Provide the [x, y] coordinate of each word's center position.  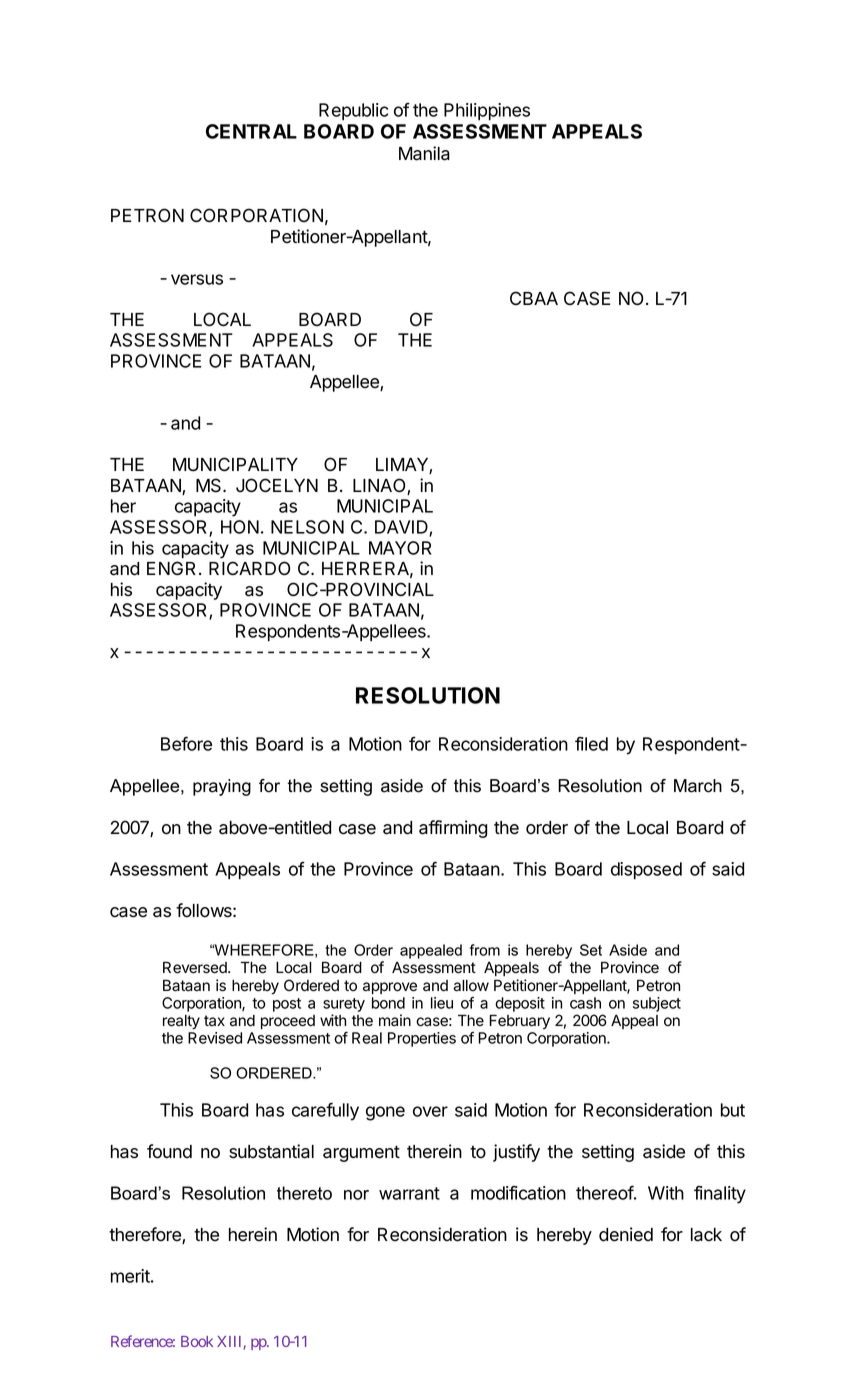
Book [197, 1341]
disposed [646, 871]
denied [626, 1234]
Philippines [487, 112]
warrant [409, 1193]
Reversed [196, 967]
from [485, 950]
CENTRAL [251, 131]
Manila [424, 153]
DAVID [402, 528]
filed [591, 744]
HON [240, 527]
